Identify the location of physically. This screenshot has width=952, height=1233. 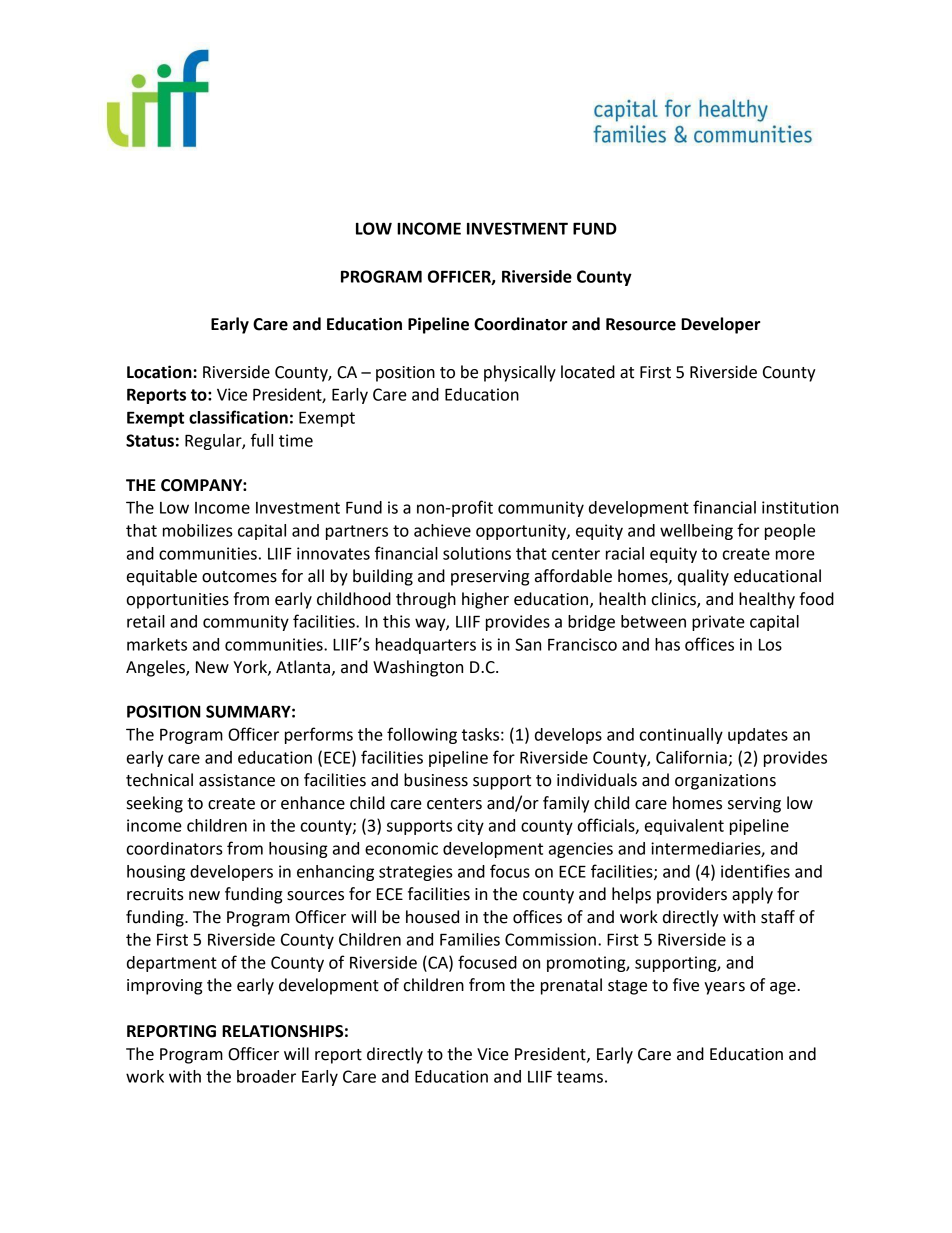
(520, 373).
